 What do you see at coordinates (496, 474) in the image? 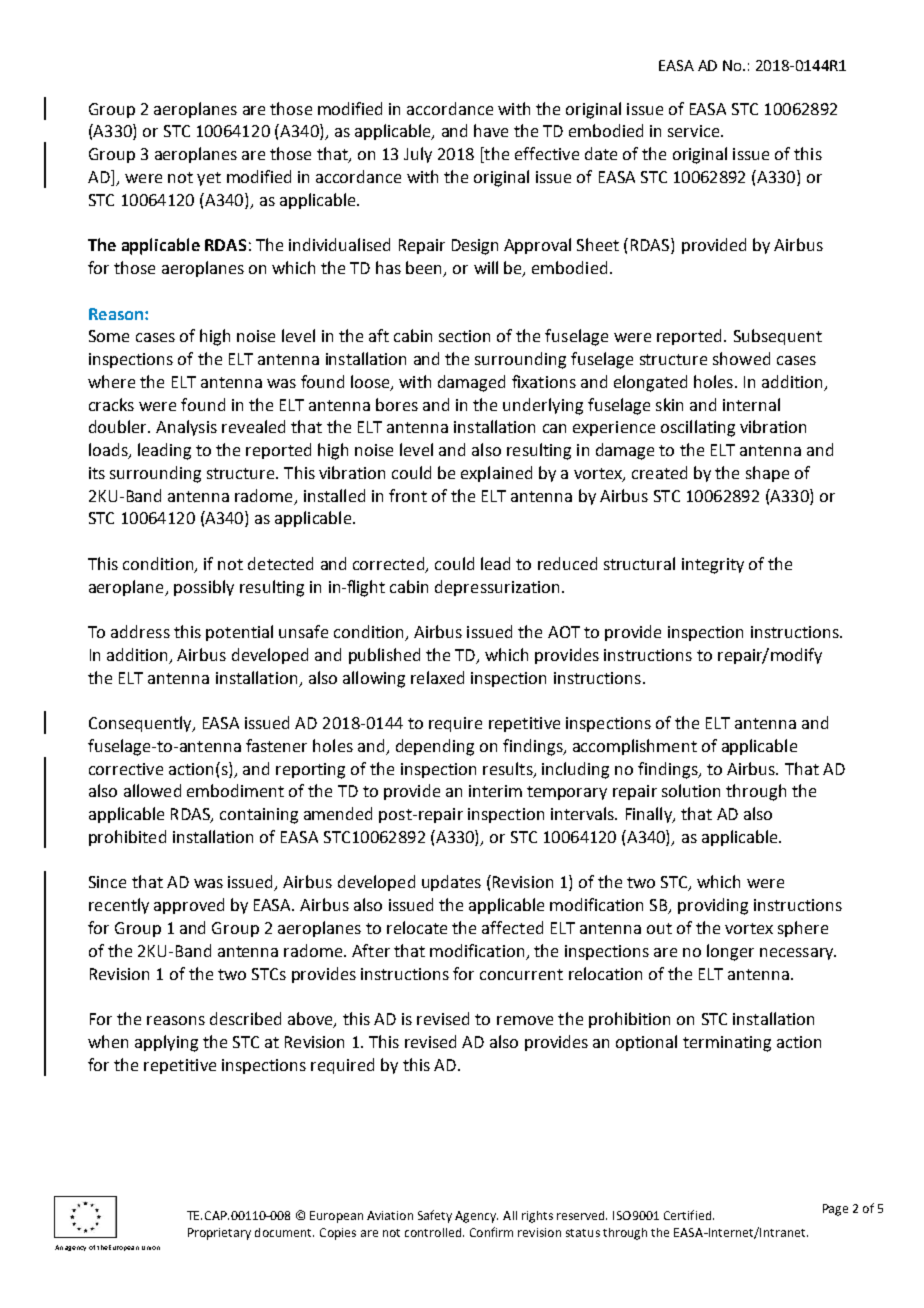
I see `explained` at bounding box center [496, 474].
